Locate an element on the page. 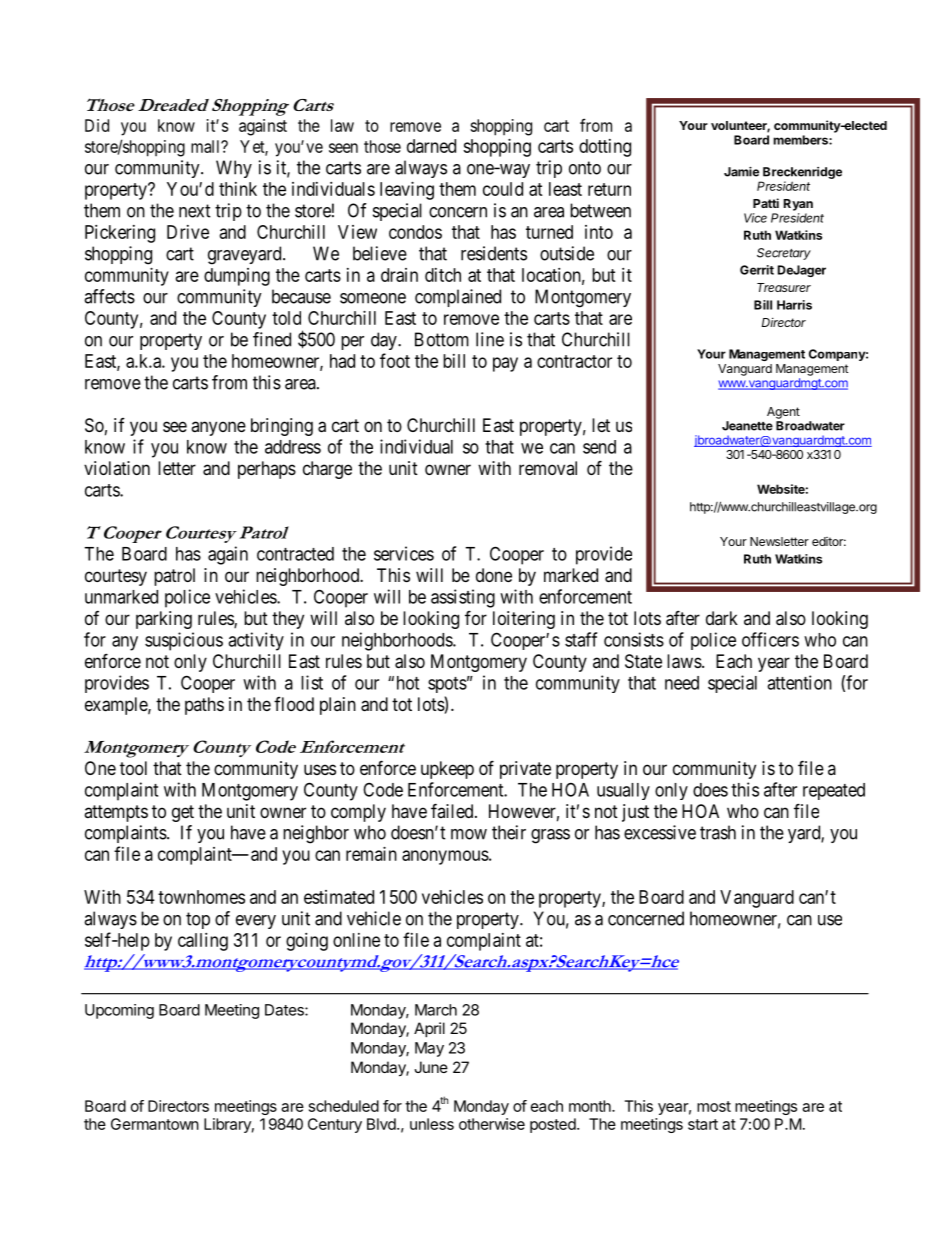 The width and height of the image is (952, 1233). Why is located at coordinates (234, 169).
